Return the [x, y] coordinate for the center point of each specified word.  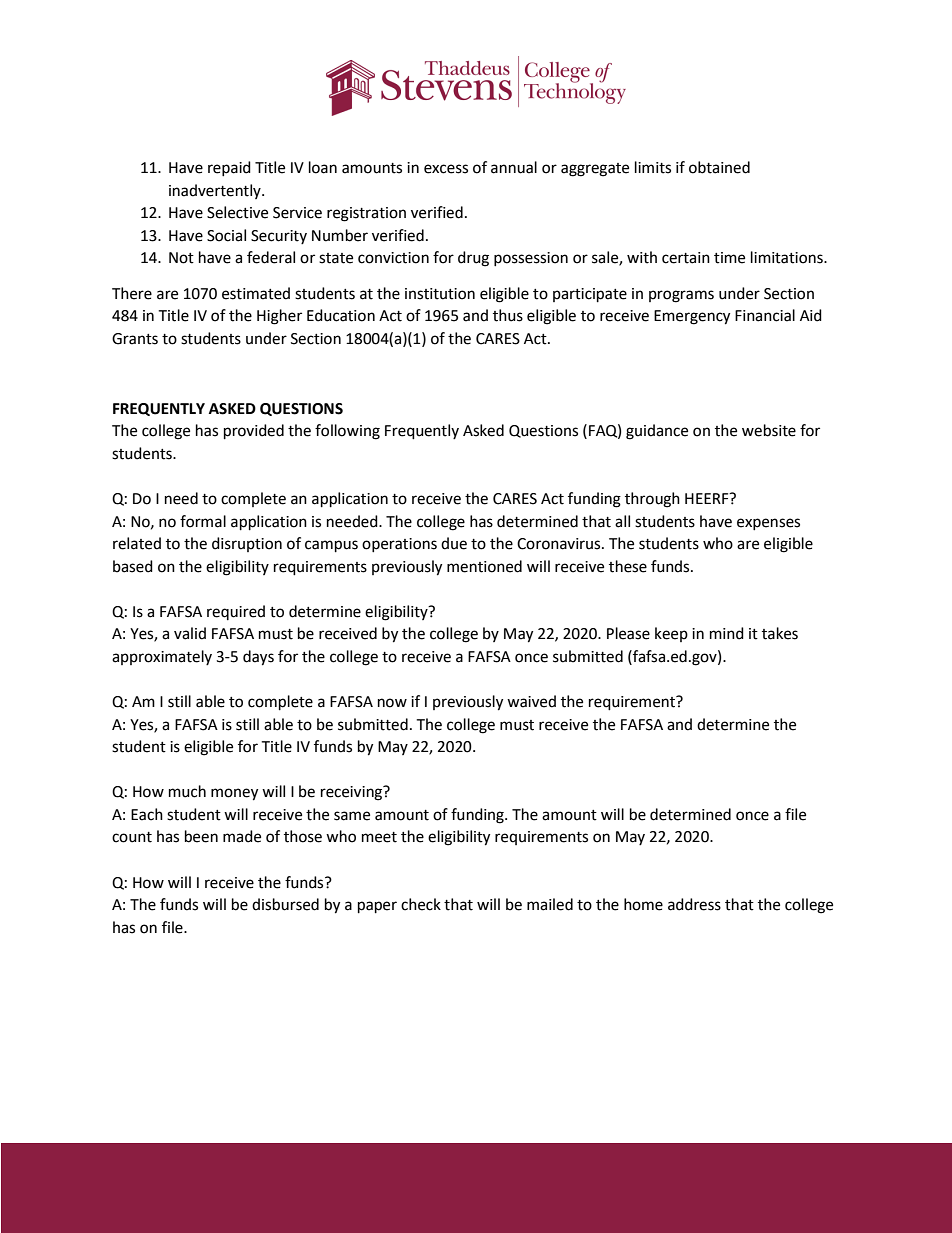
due [454, 543]
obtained [719, 167]
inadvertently [216, 191]
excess [446, 169]
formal [203, 521]
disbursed [285, 904]
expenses [768, 524]
